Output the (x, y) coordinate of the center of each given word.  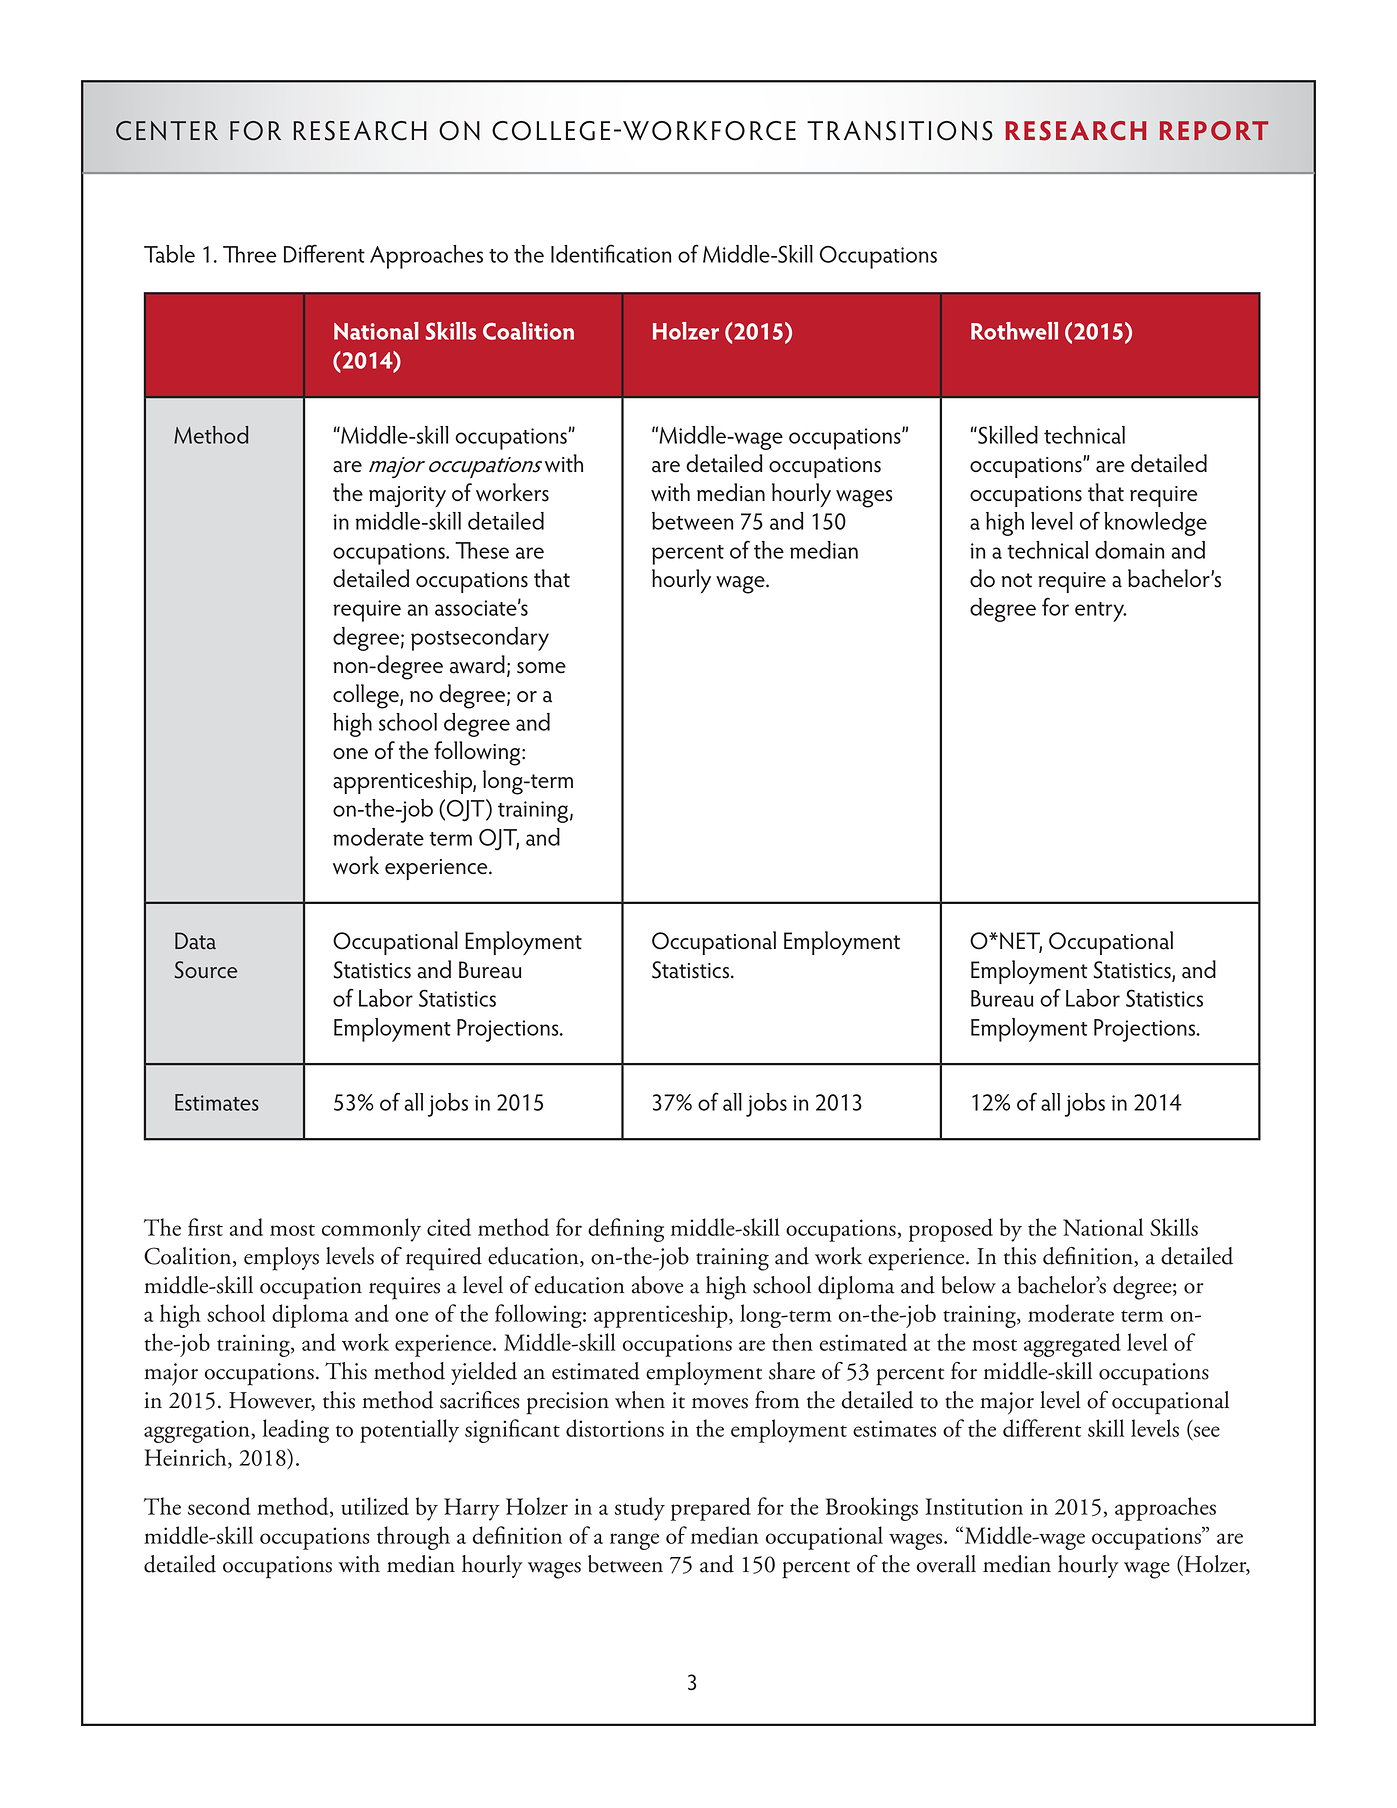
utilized (375, 1506)
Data (195, 941)
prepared (711, 1509)
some (541, 668)
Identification (611, 253)
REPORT (1214, 130)
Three (250, 254)
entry (1100, 612)
